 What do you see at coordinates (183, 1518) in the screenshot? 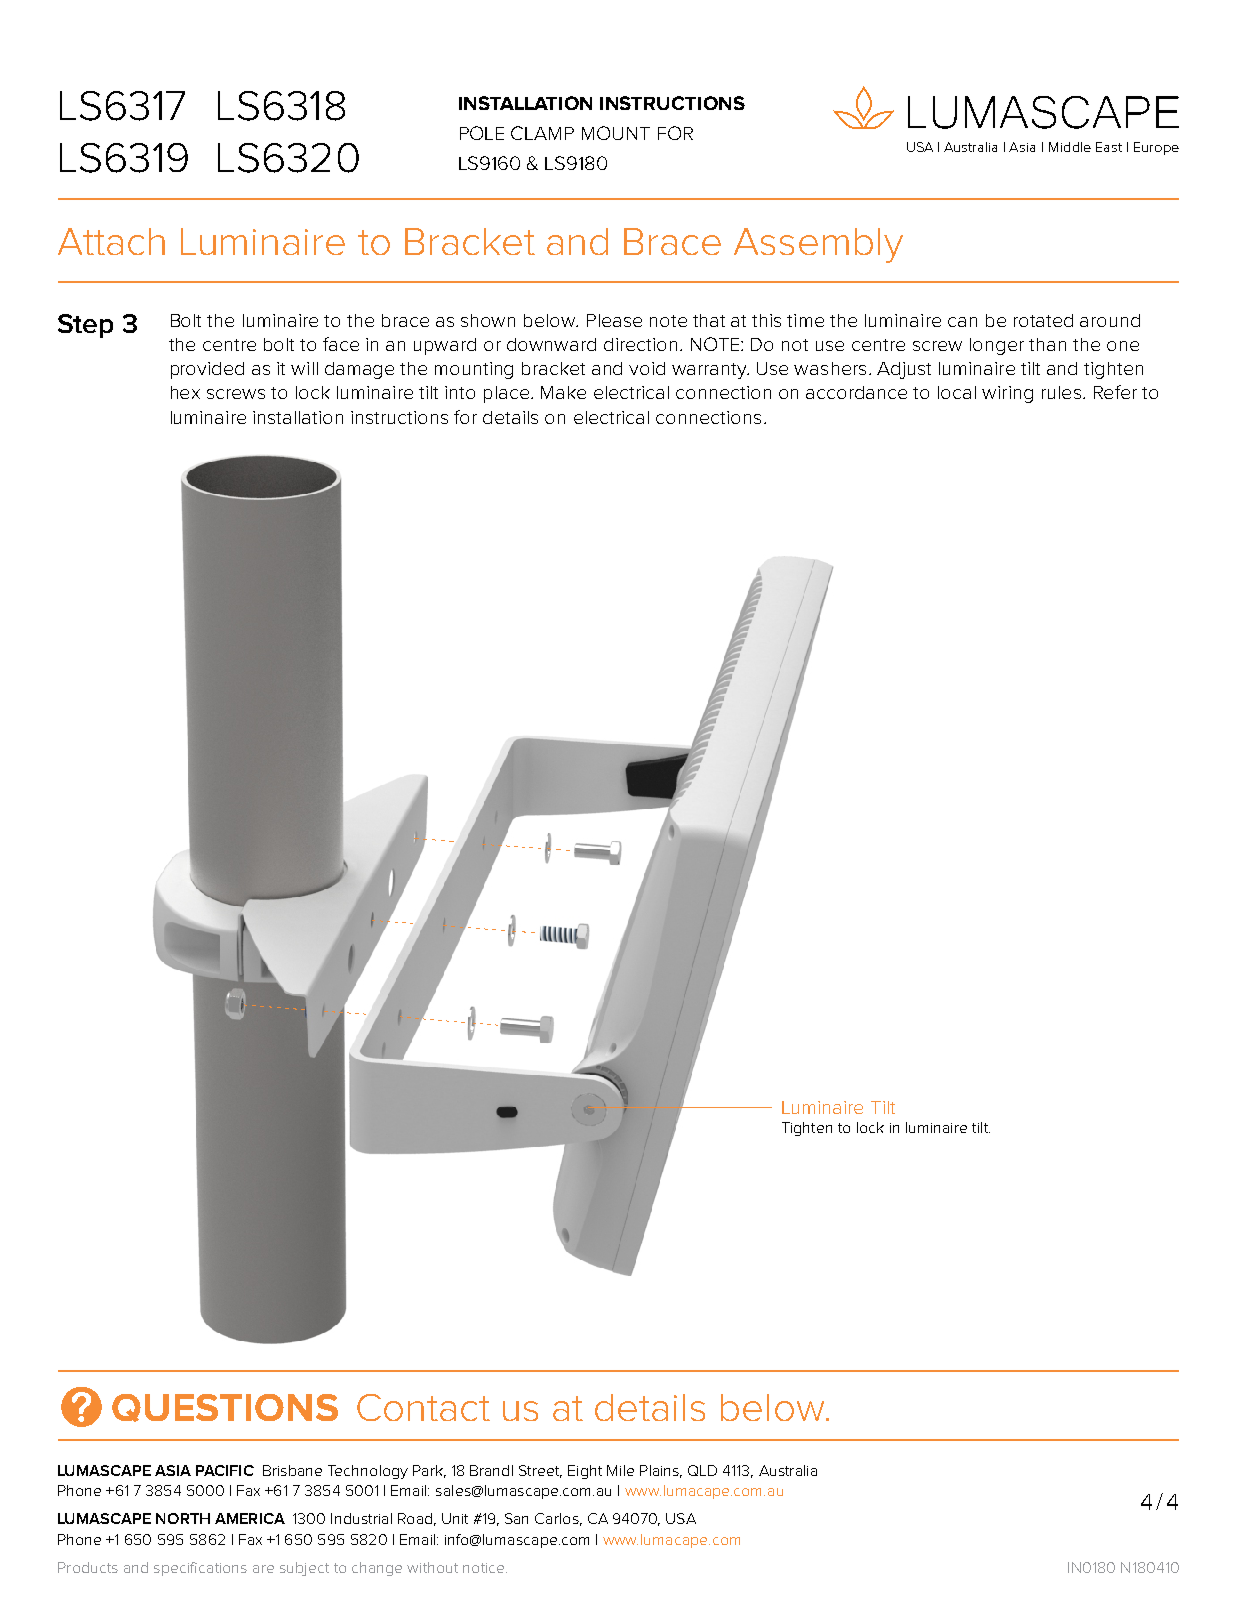
I see `NORTH` at bounding box center [183, 1518].
